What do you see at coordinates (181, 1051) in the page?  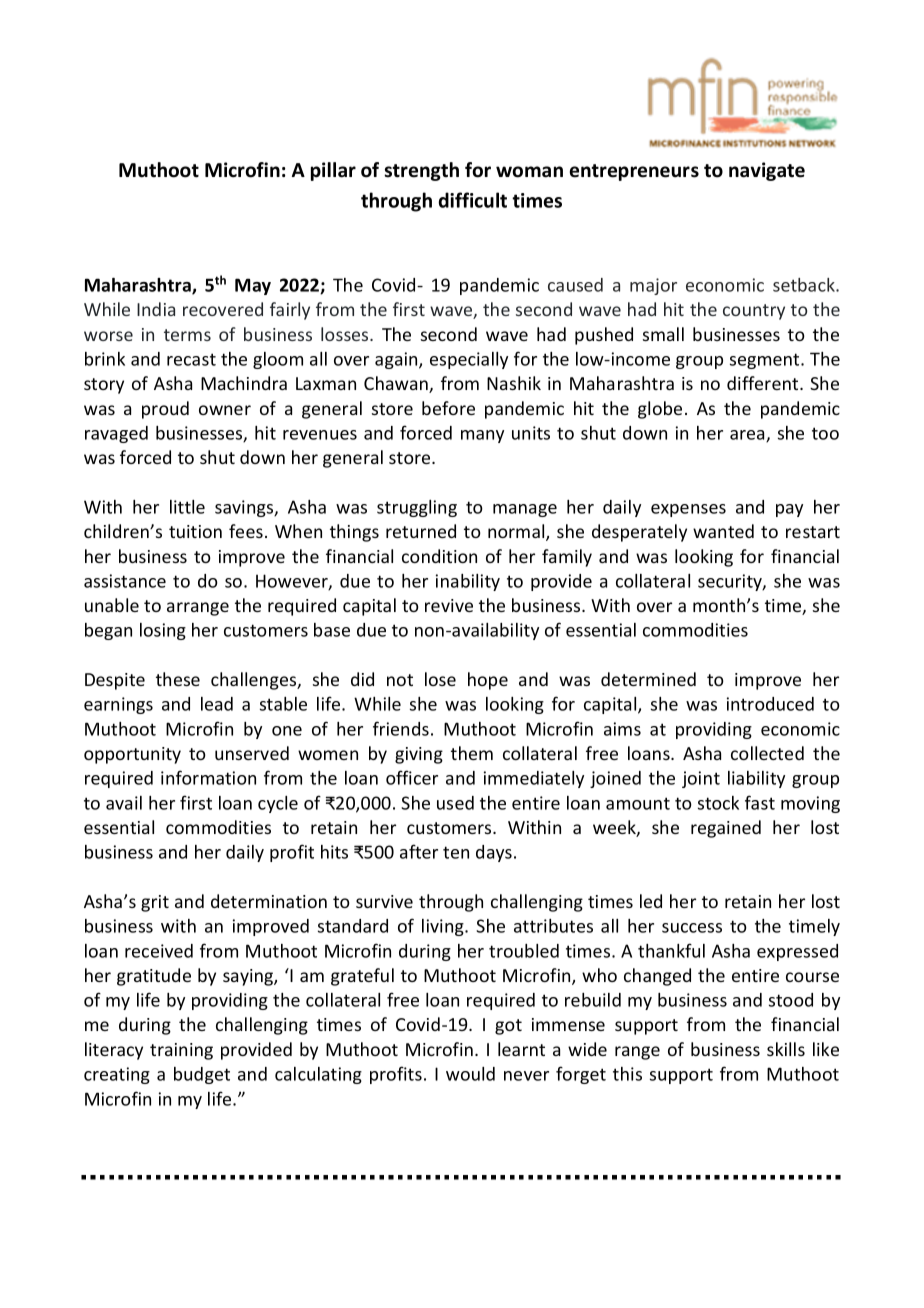 I see `training` at bounding box center [181, 1051].
